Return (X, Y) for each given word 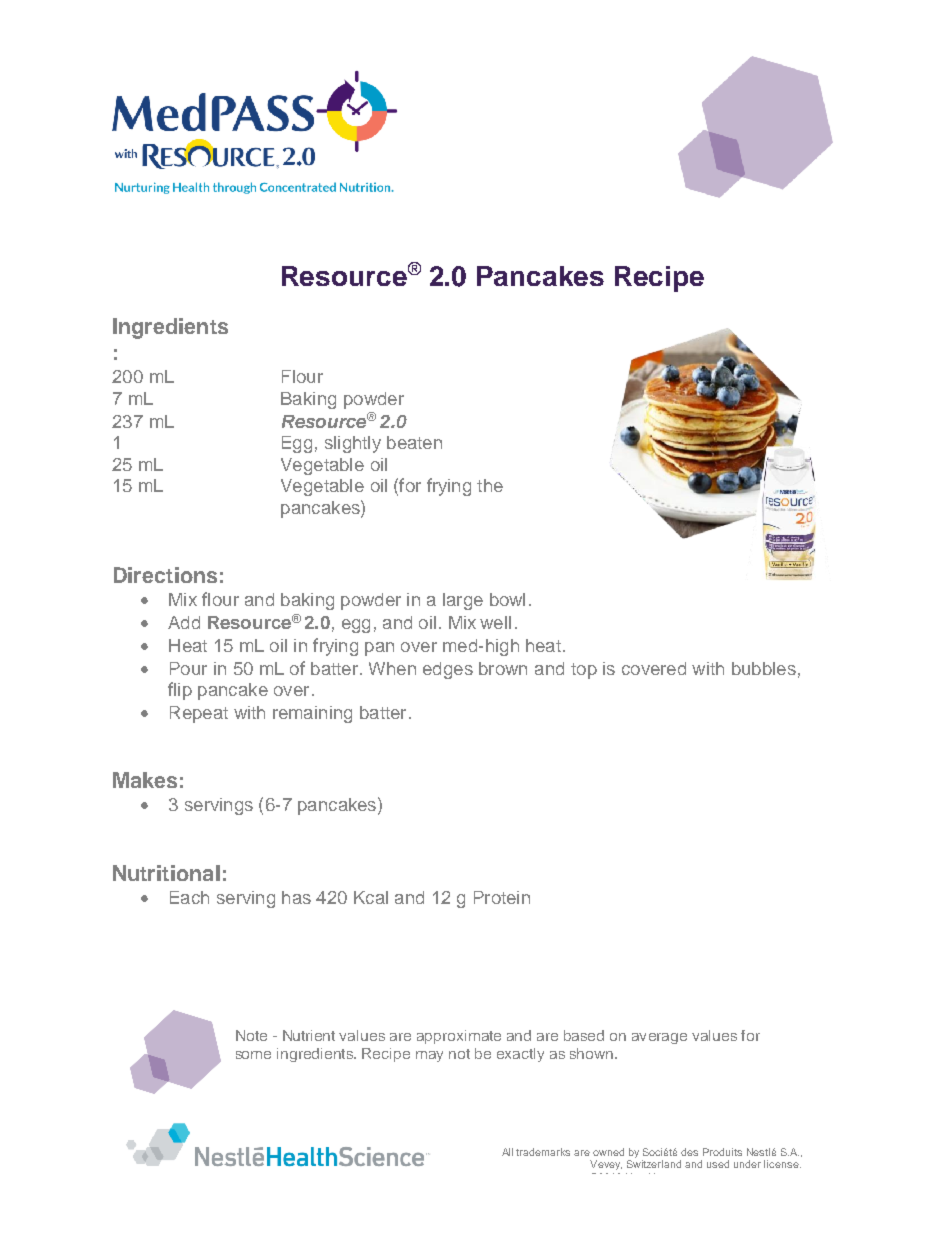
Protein (502, 897)
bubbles (764, 668)
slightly (353, 444)
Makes (145, 780)
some (253, 1055)
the (490, 485)
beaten (414, 442)
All (507, 1152)
